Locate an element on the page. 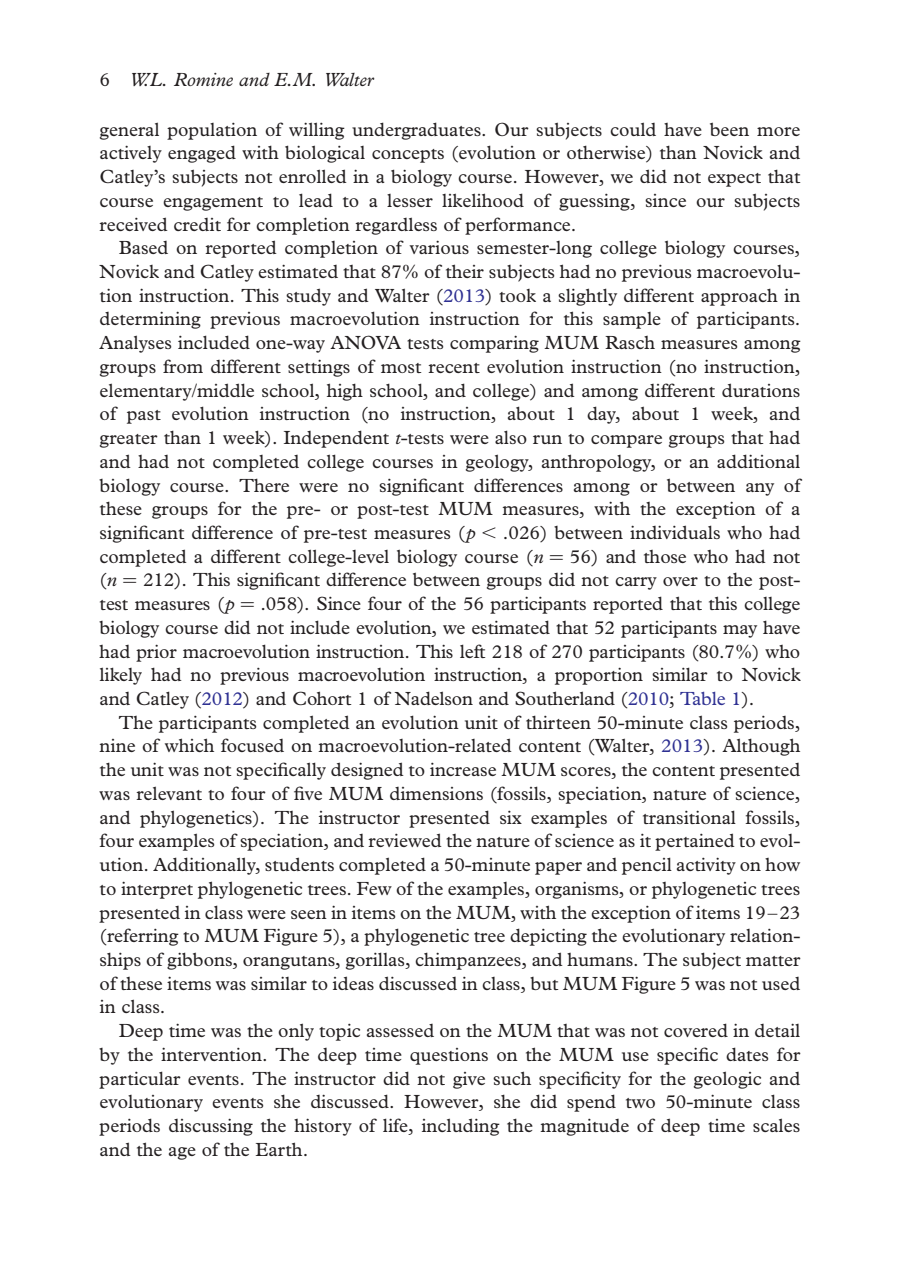  including is located at coordinates (461, 1127).
